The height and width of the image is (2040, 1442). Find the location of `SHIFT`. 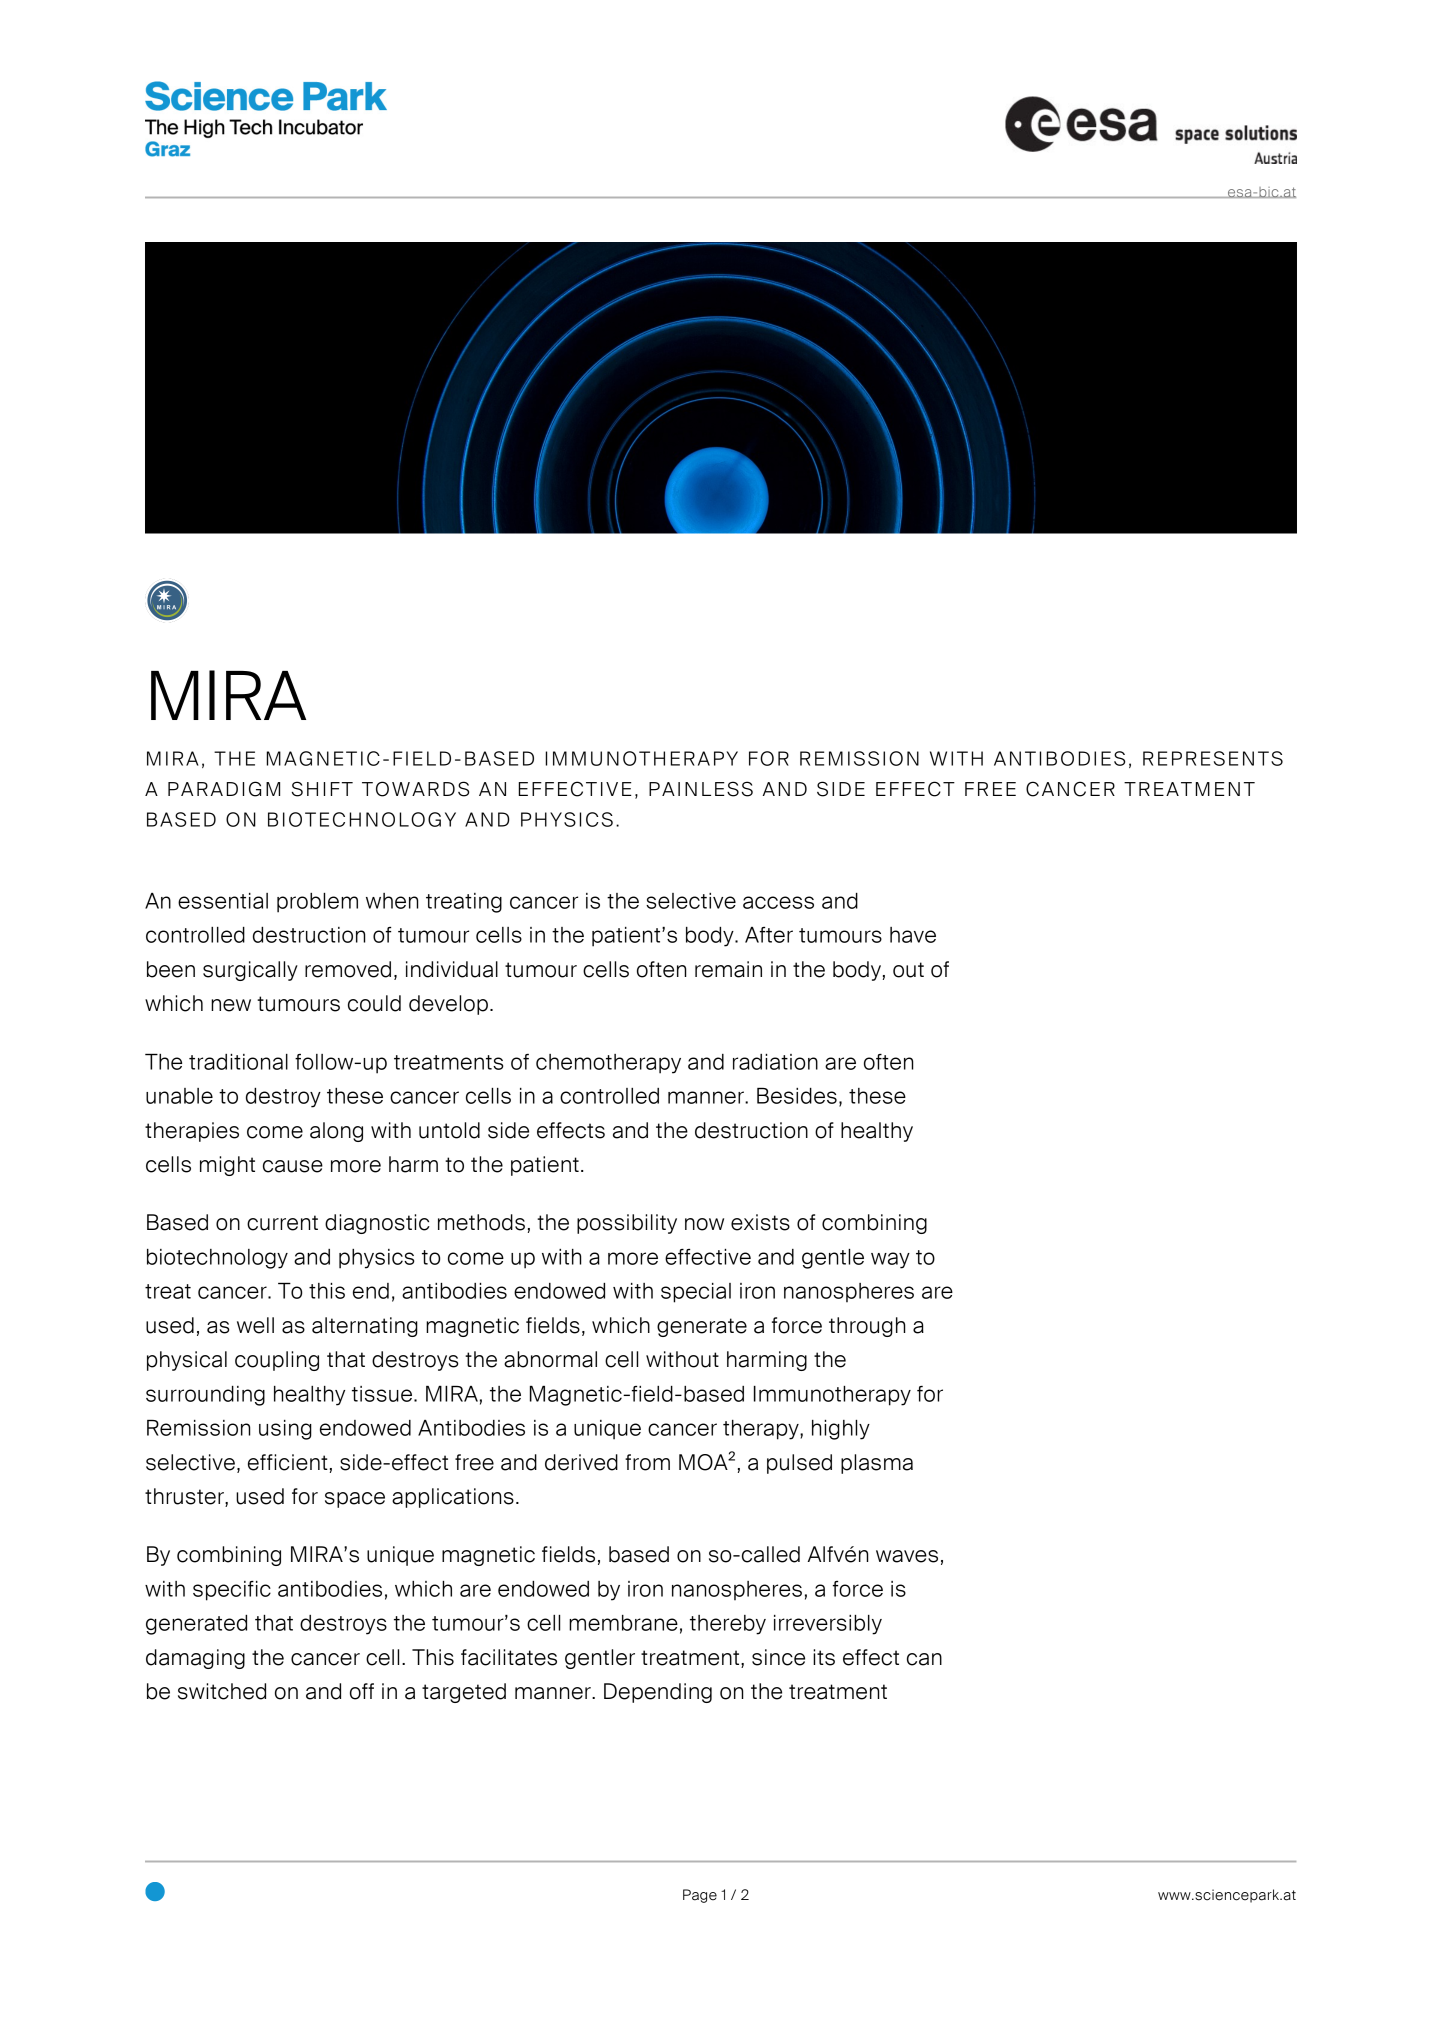

SHIFT is located at coordinates (322, 789).
